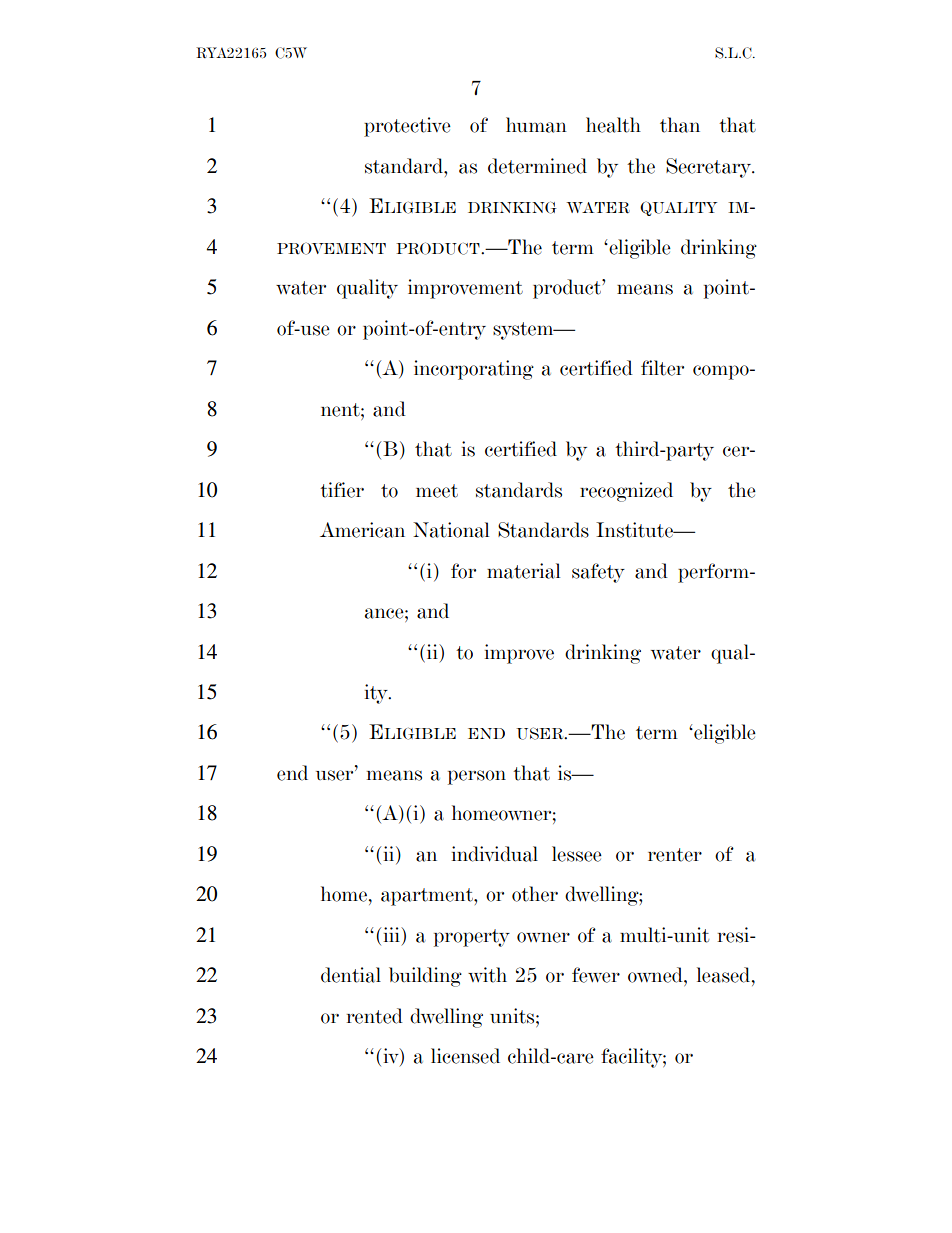  Describe the element at coordinates (437, 491) in the page. I see `meet` at that location.
